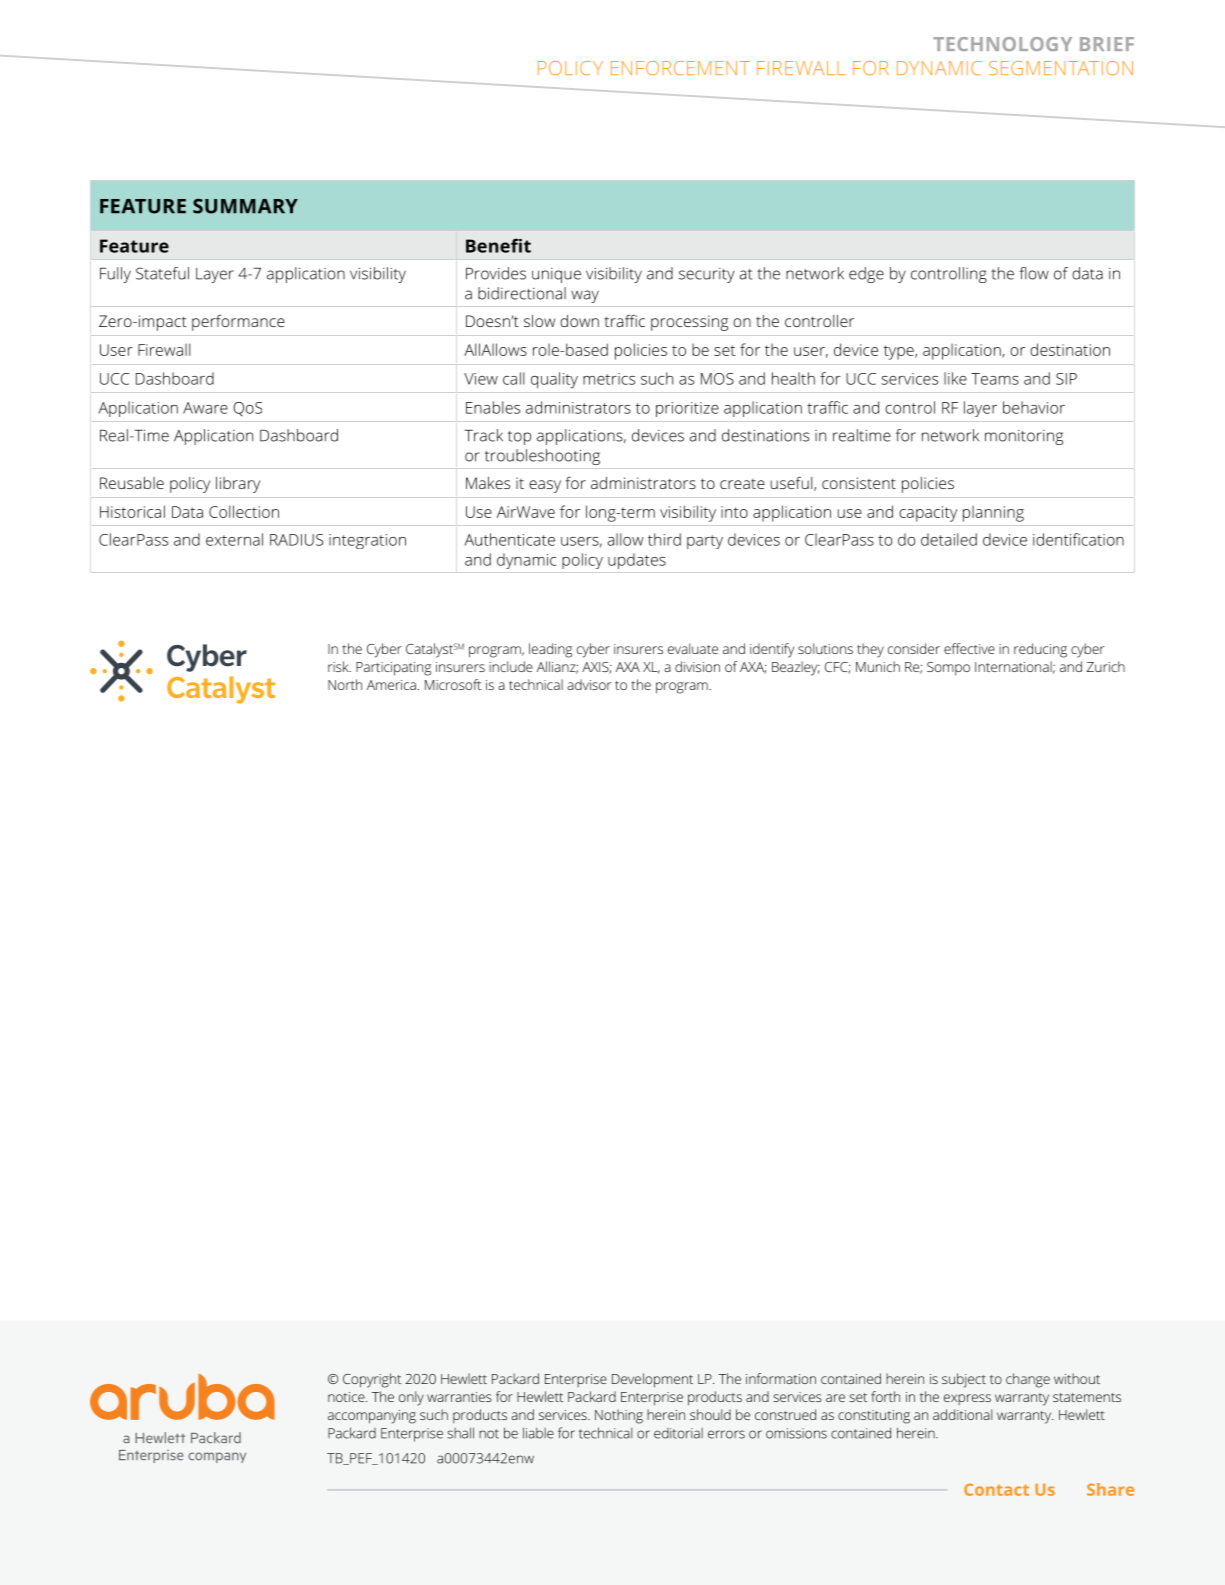  What do you see at coordinates (993, 514) in the image?
I see `planning` at bounding box center [993, 514].
